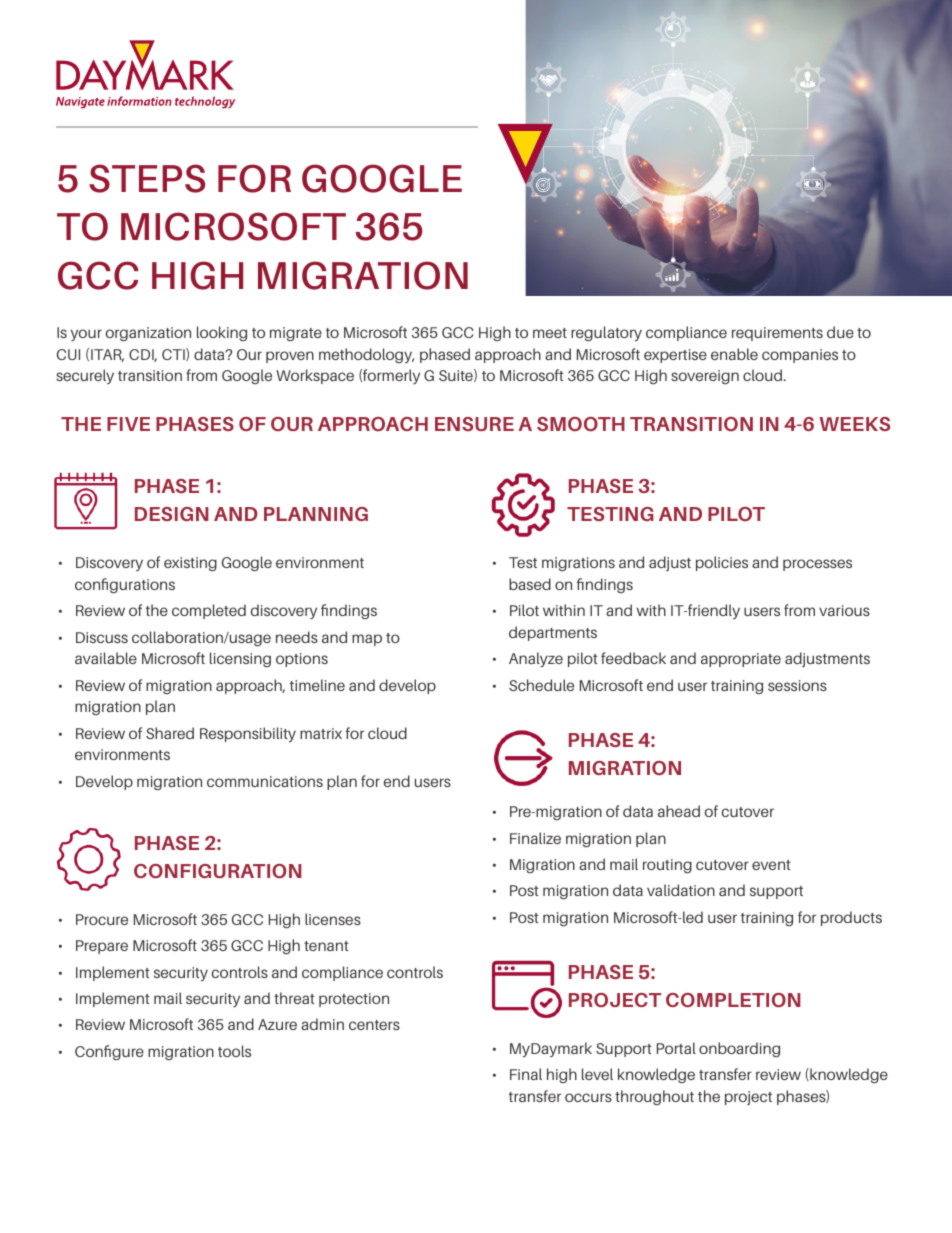  What do you see at coordinates (128, 424) in the image?
I see `FIVE` at bounding box center [128, 424].
